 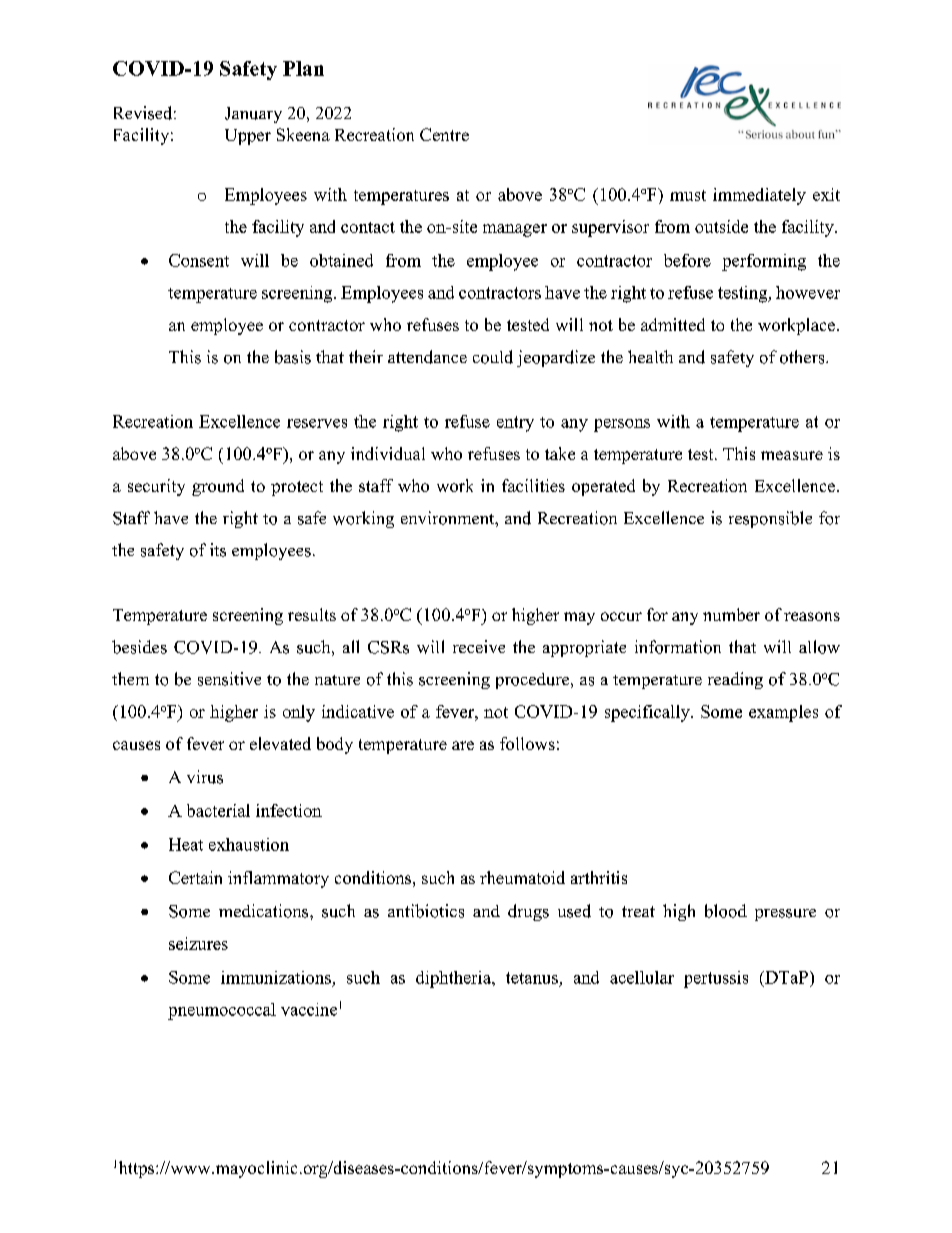 What do you see at coordinates (222, 1011) in the image?
I see `pneumococcal` at bounding box center [222, 1011].
